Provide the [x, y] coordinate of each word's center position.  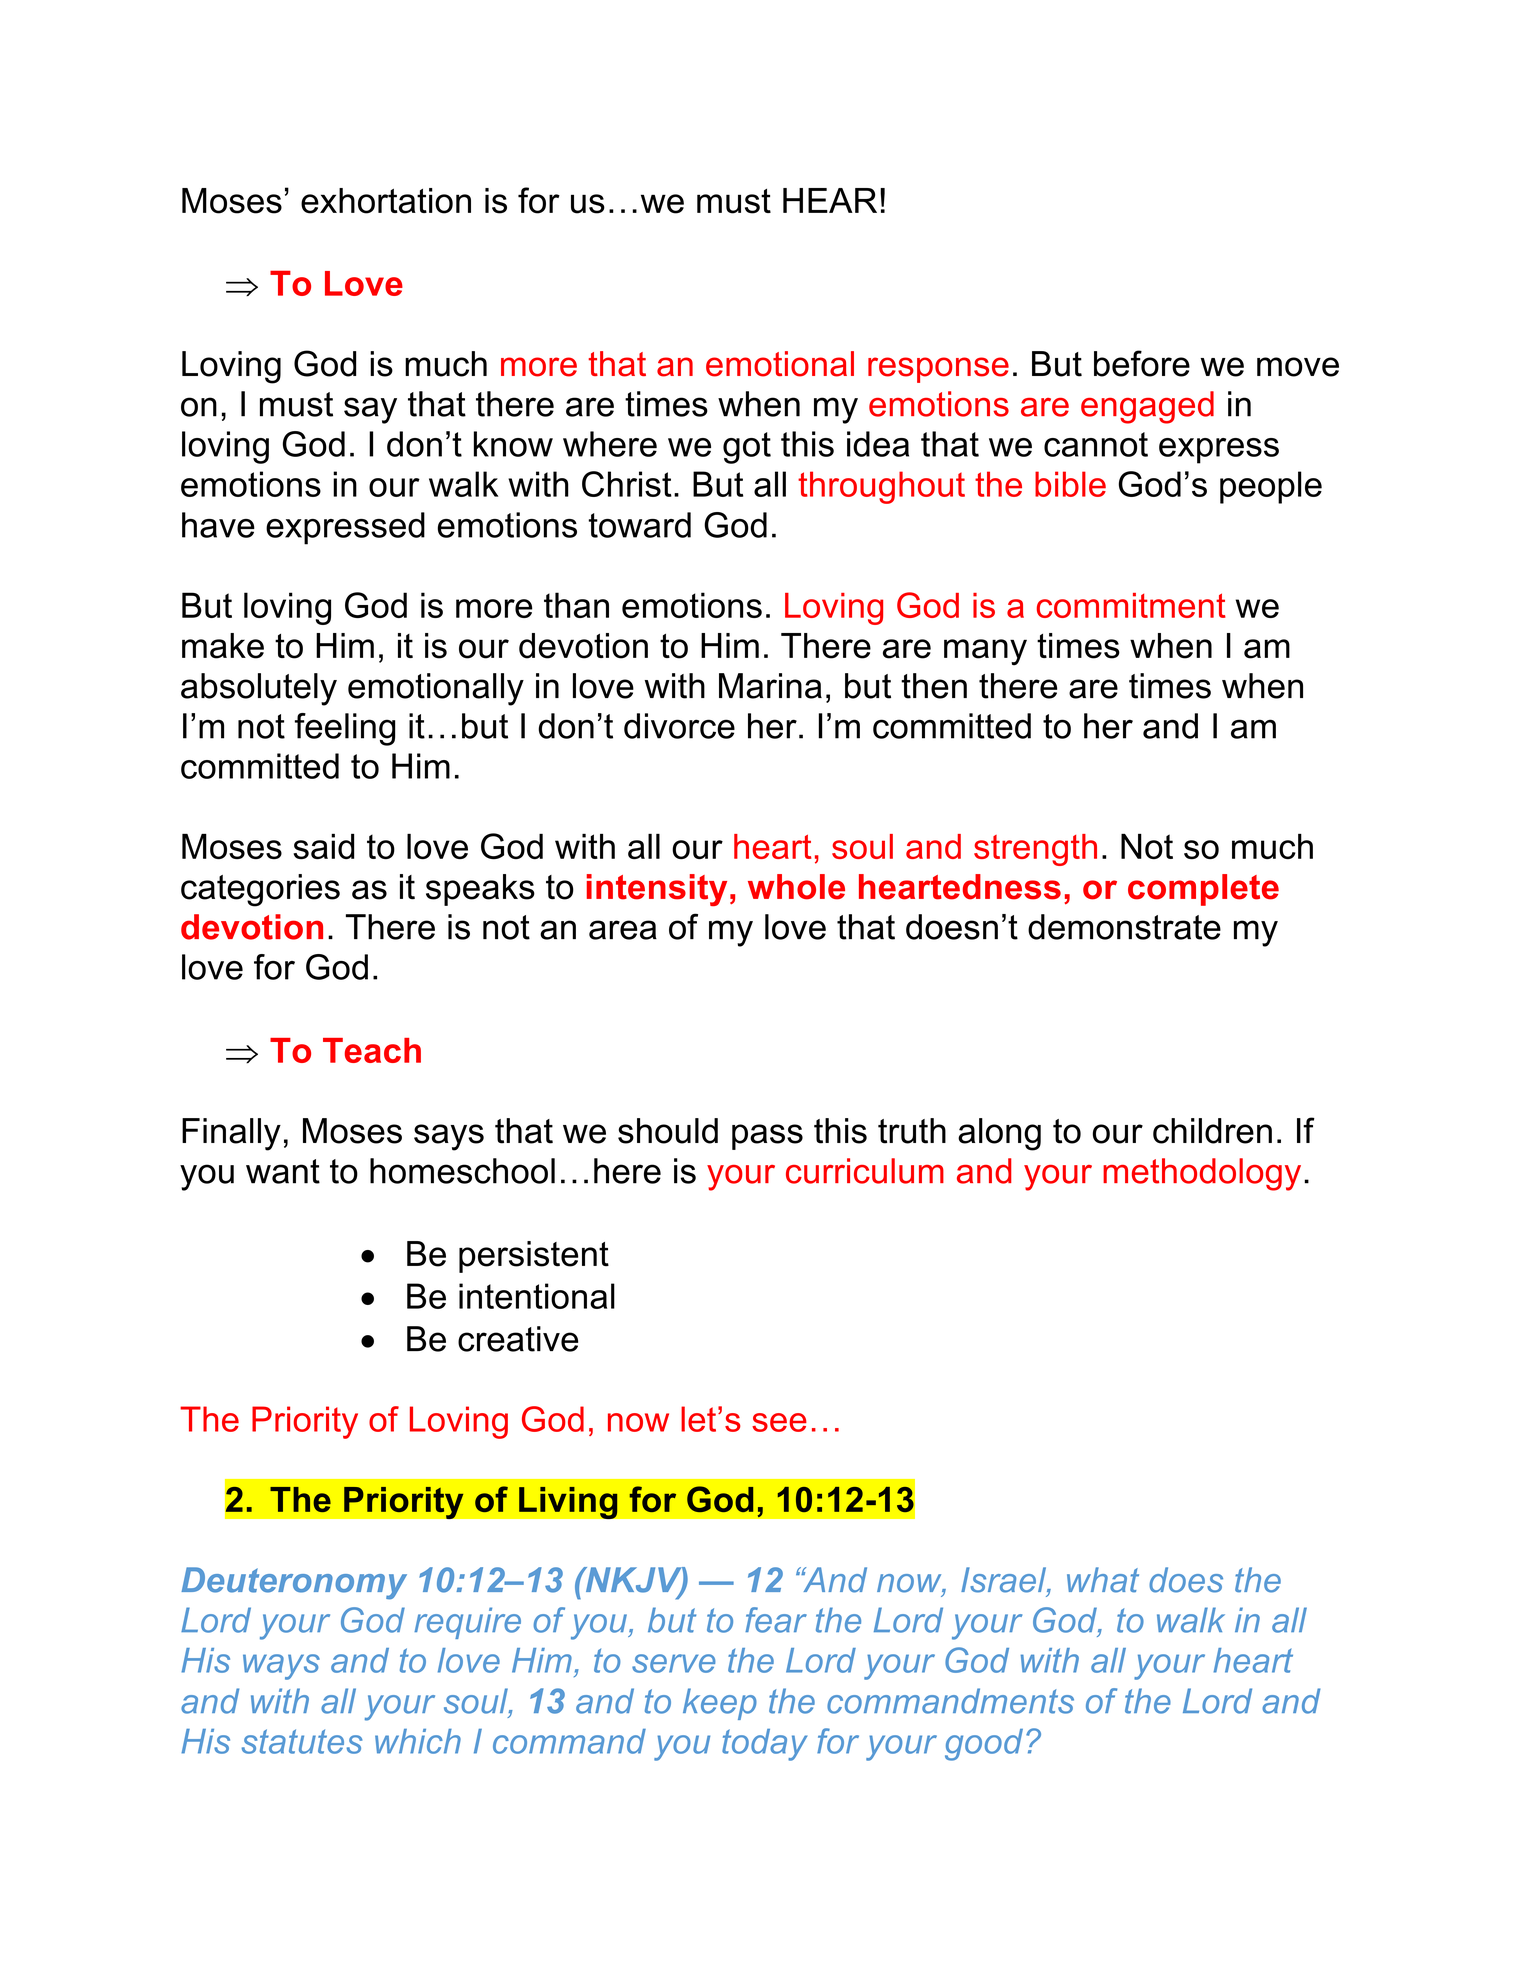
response [938, 370]
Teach [372, 1050]
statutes [302, 1741]
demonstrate [1124, 927]
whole [796, 887]
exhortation [386, 201]
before [1142, 363]
